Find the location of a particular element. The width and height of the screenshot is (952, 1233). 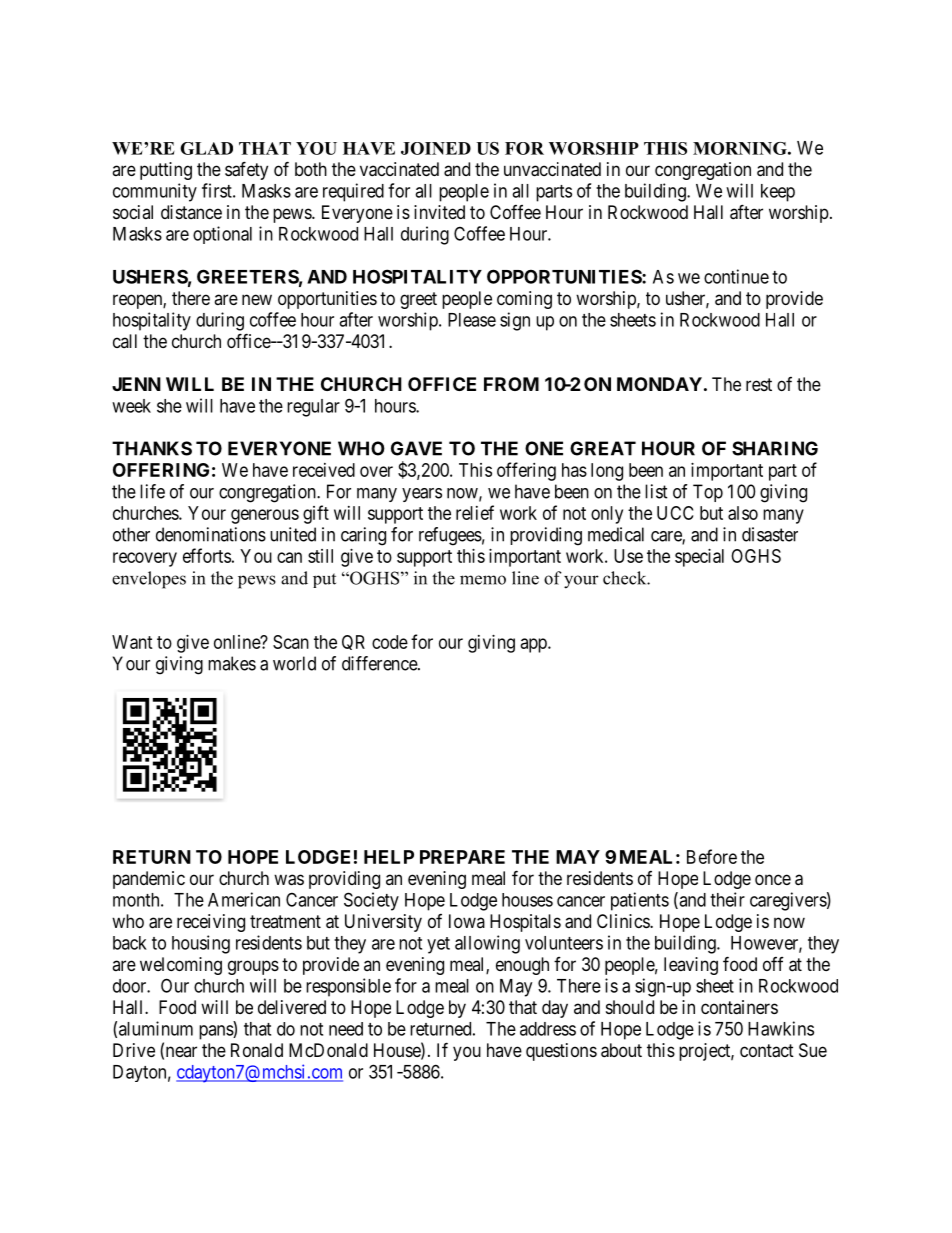

pandemic is located at coordinates (149, 880).
